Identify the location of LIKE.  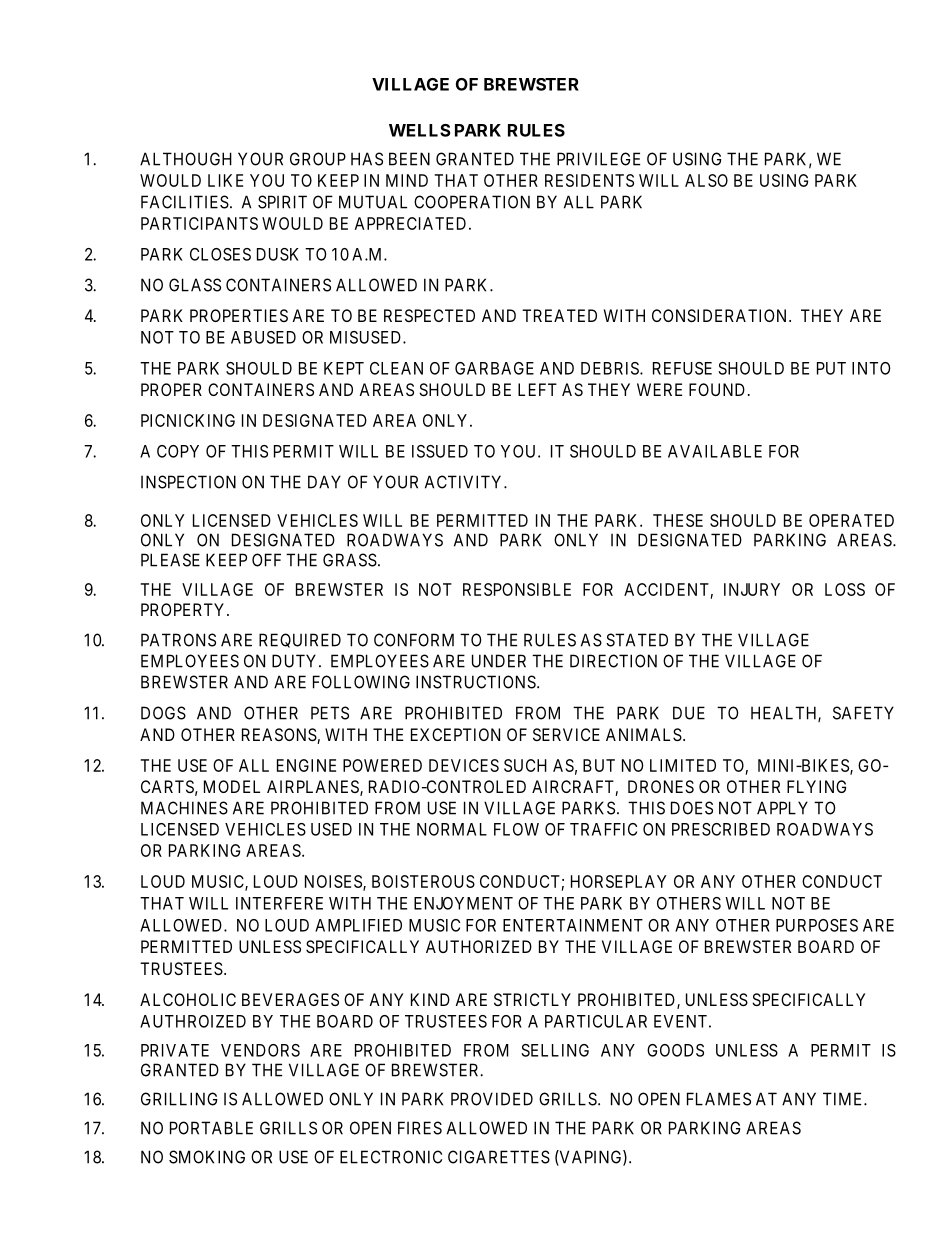
(225, 180).
